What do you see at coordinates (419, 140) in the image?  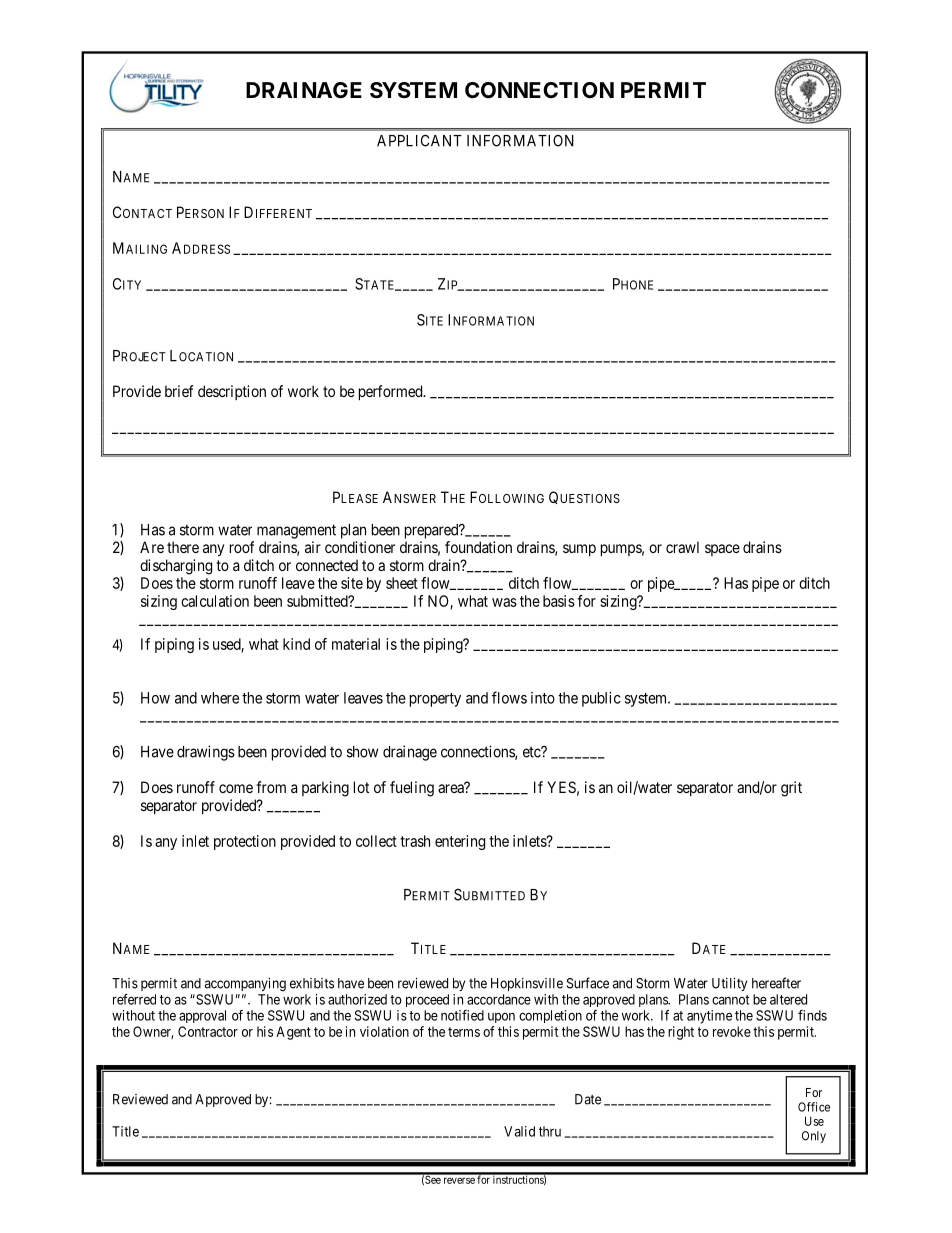 I see `APPLICANT` at bounding box center [419, 140].
